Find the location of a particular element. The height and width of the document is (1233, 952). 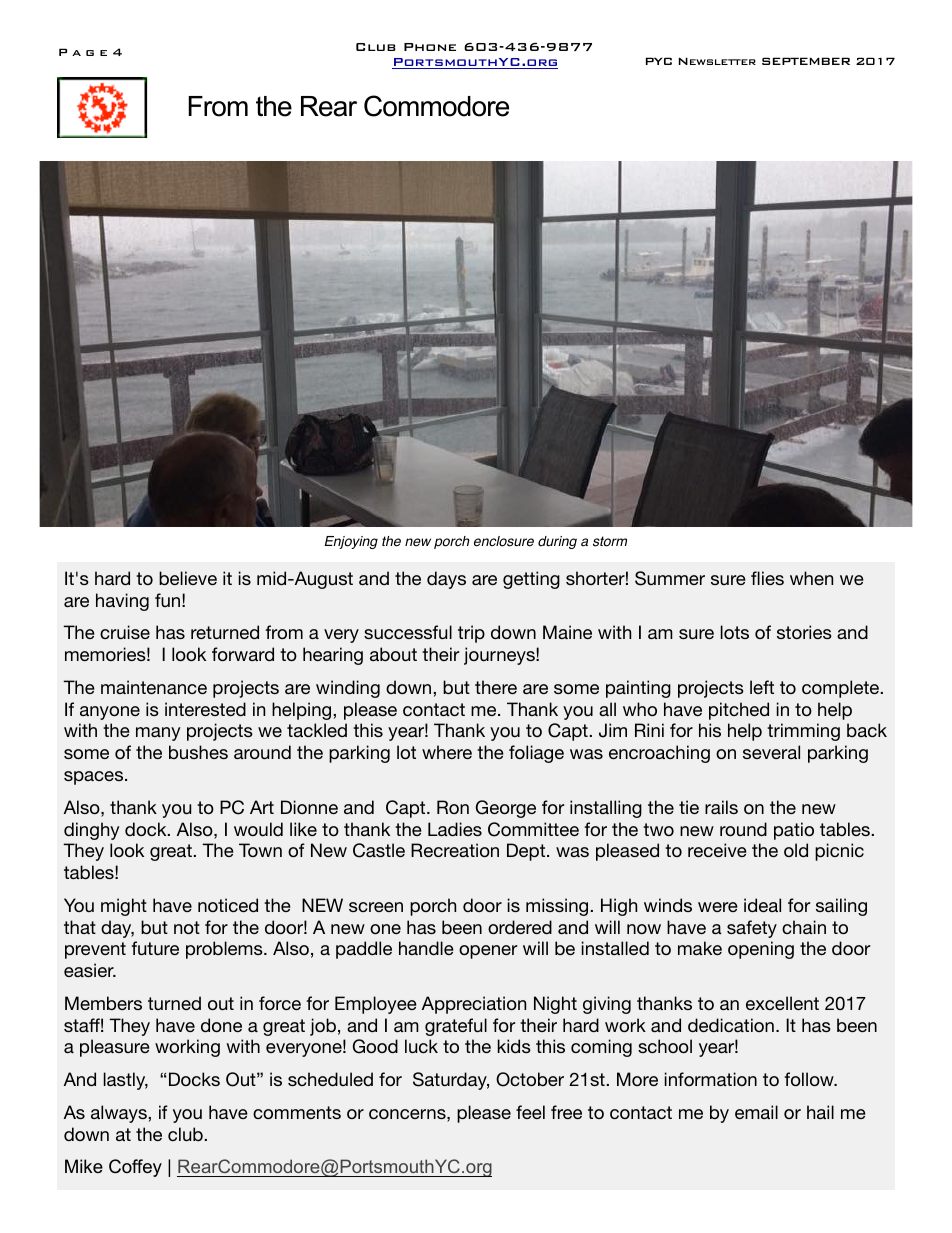

Coffey is located at coordinates (135, 1168).
